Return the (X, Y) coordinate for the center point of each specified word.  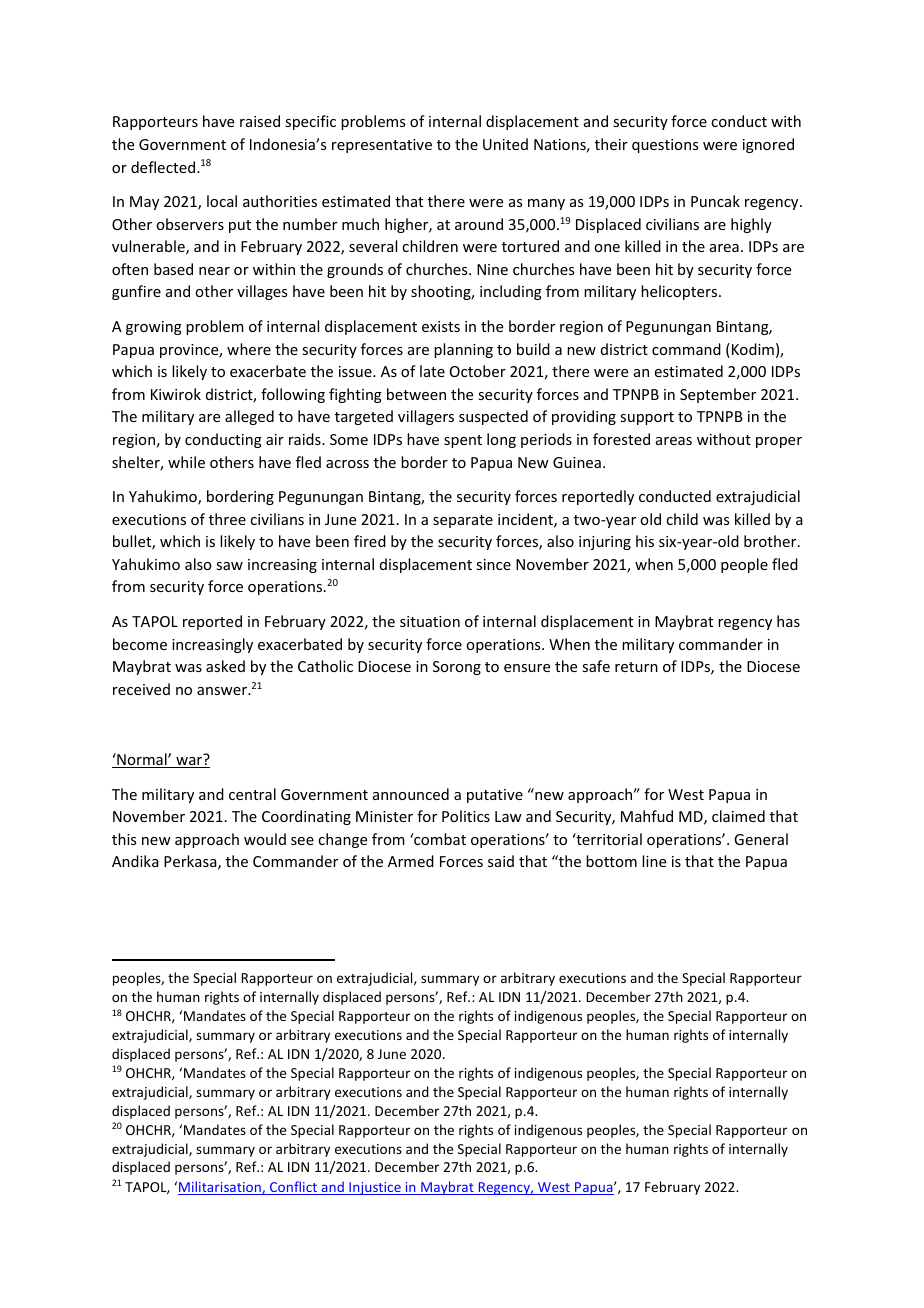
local (222, 201)
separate (463, 521)
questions (665, 146)
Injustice (375, 1188)
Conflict (294, 1188)
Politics (466, 816)
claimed (738, 816)
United (505, 144)
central (252, 794)
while (186, 462)
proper (779, 442)
